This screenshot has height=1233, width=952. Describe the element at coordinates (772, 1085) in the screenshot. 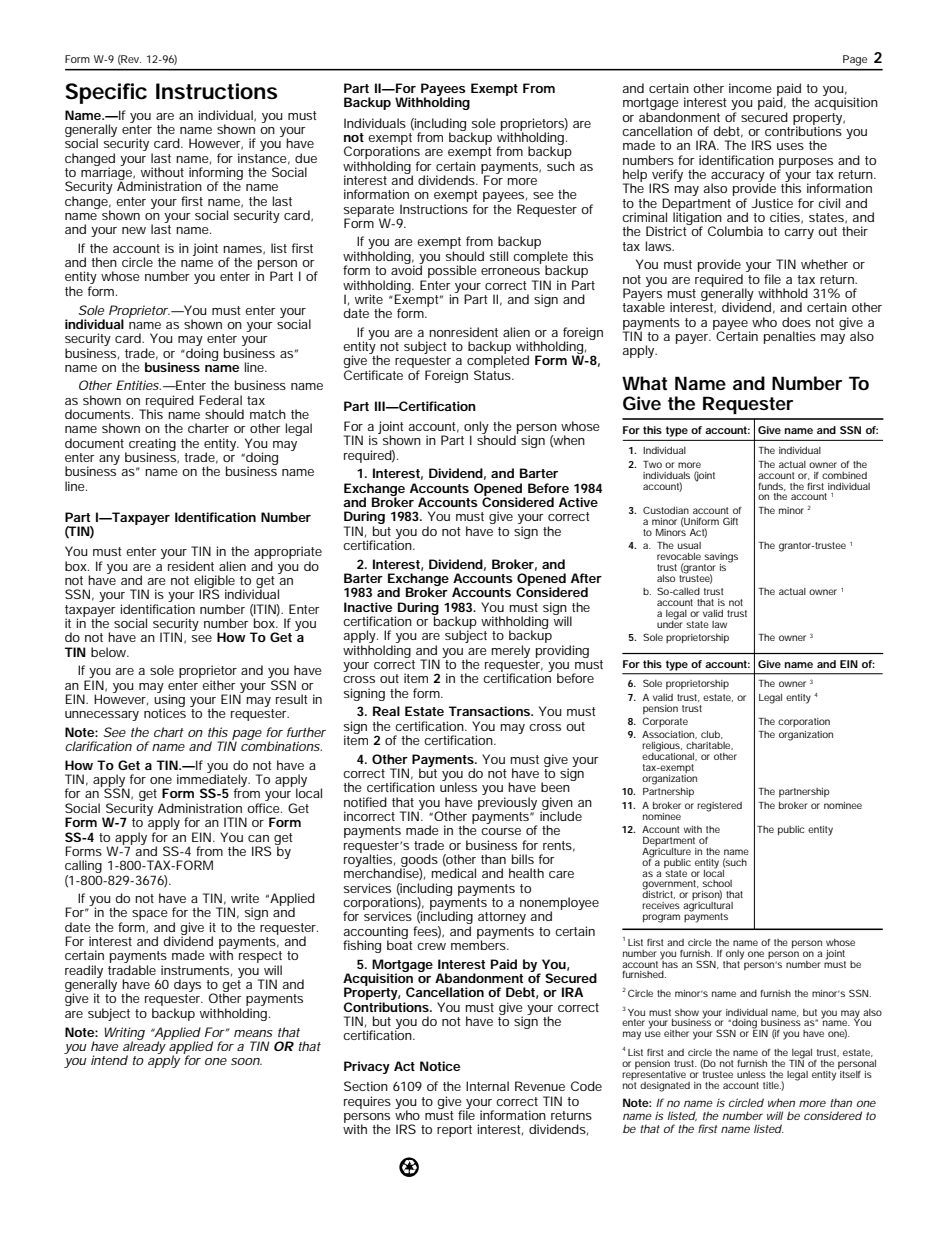

I see `title` at that location.
